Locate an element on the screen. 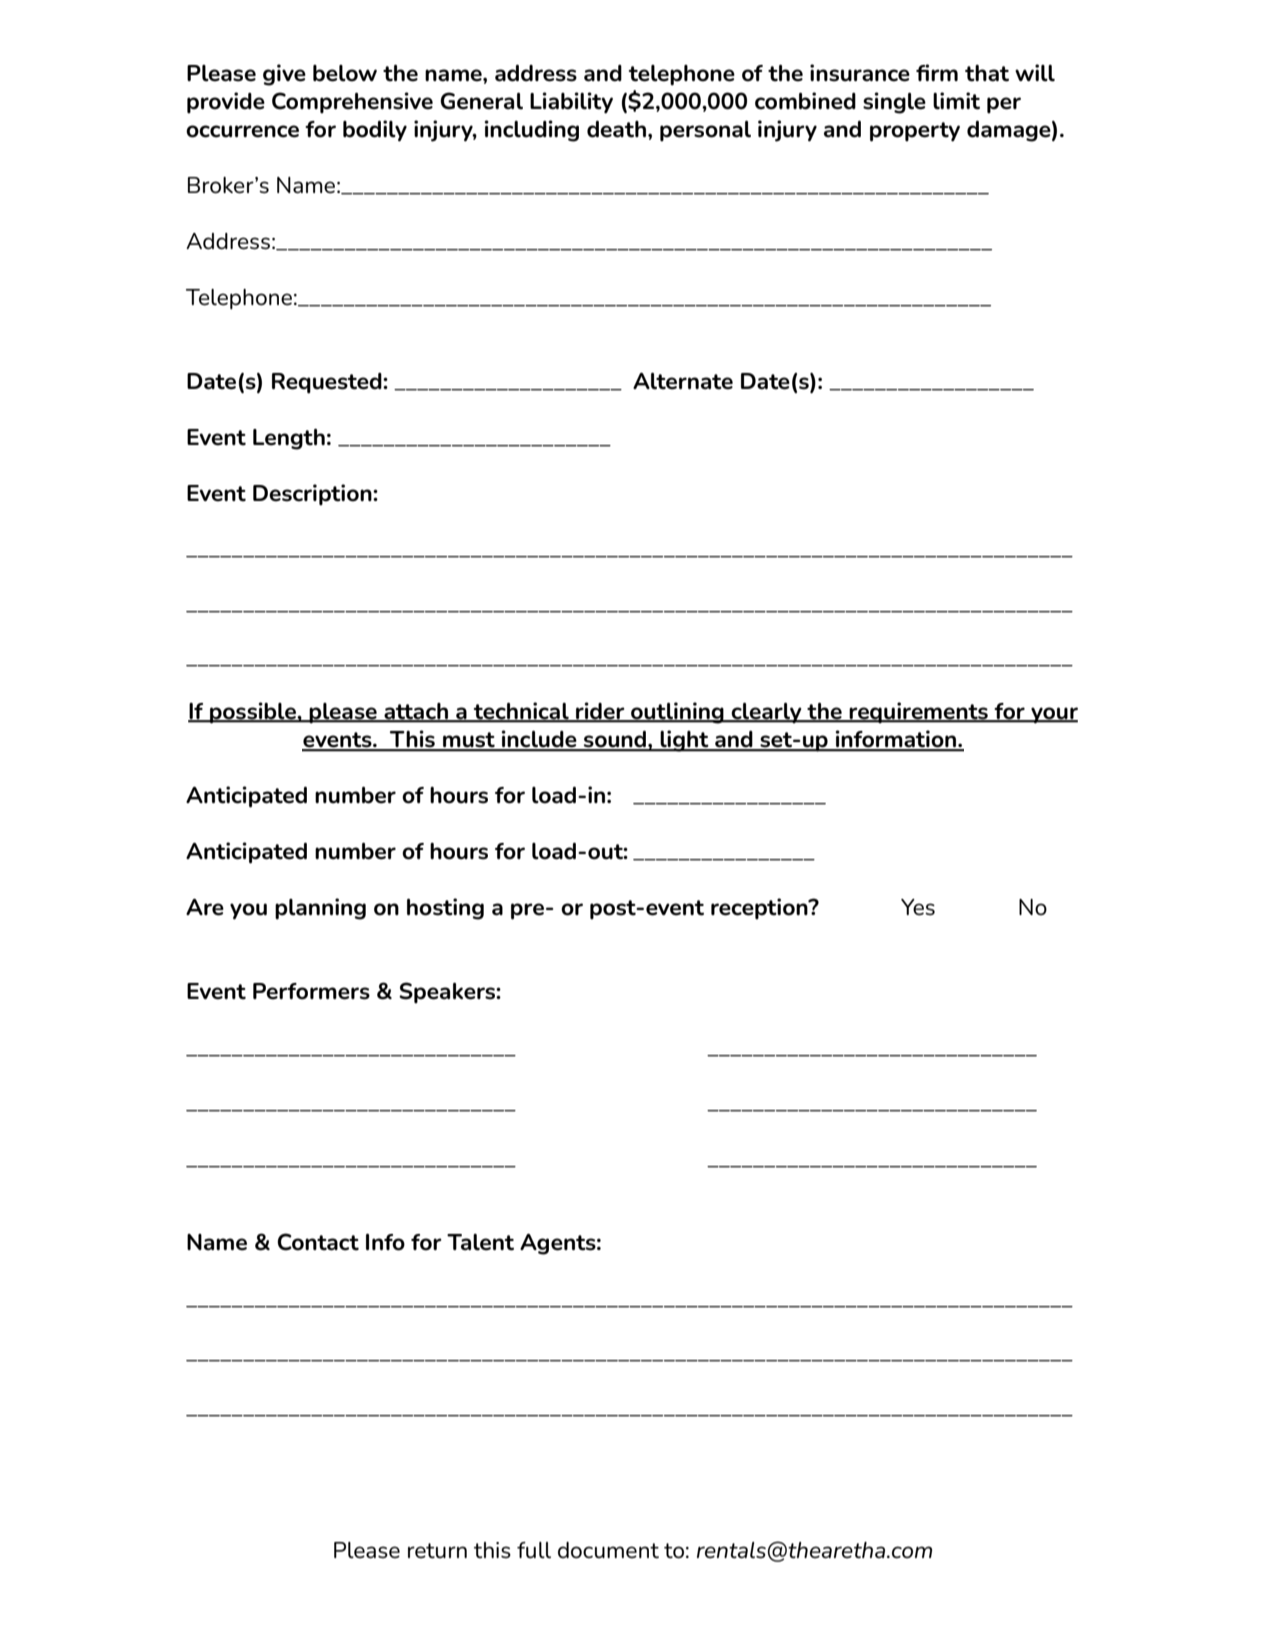  planning is located at coordinates (320, 909).
